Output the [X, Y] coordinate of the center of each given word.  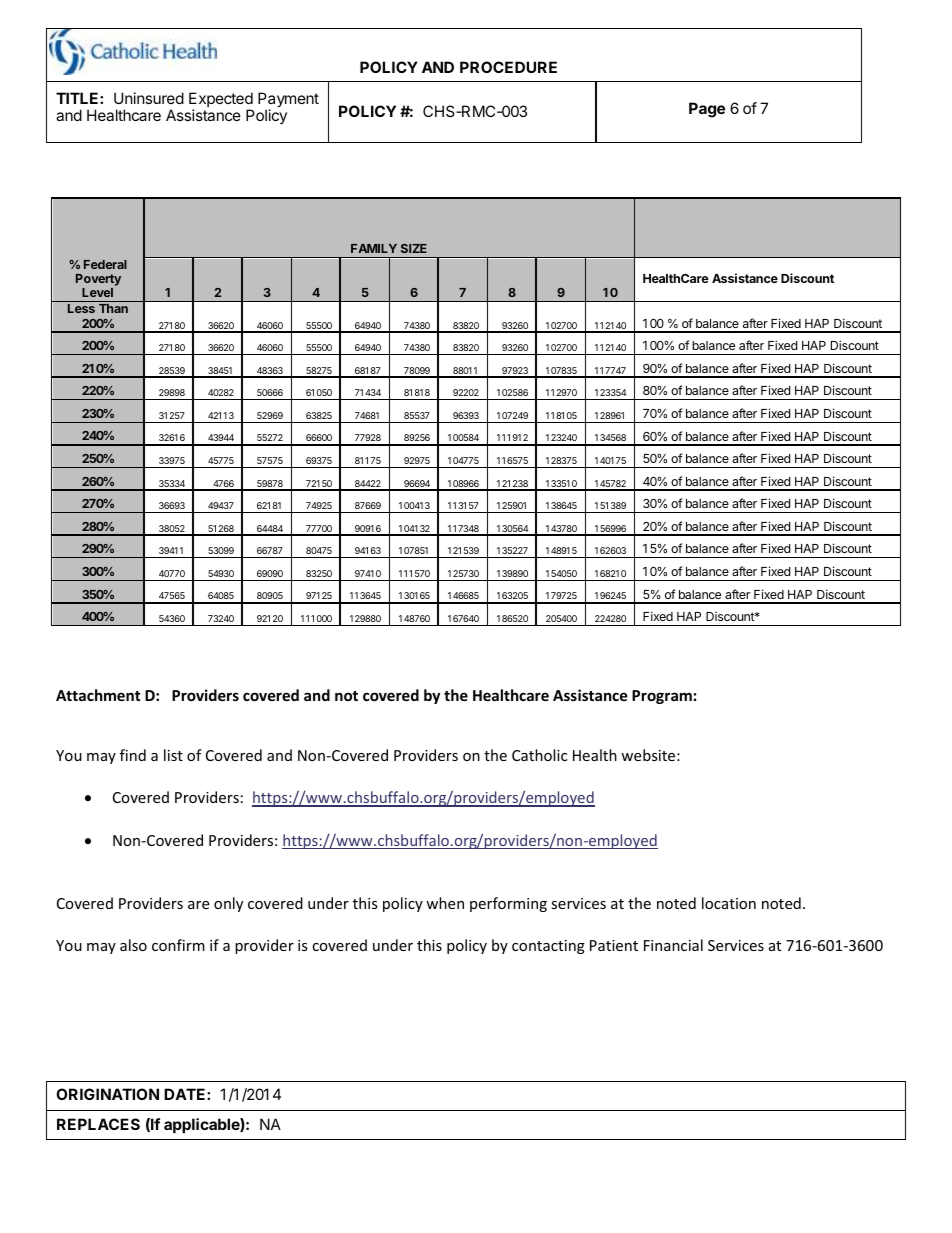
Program [662, 697]
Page [707, 110]
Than [113, 308]
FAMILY [374, 248]
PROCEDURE [508, 67]
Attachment [98, 695]
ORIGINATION [107, 1094]
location [729, 903]
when [445, 903]
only [228, 904]
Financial [673, 945]
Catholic [539, 755]
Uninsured [149, 98]
